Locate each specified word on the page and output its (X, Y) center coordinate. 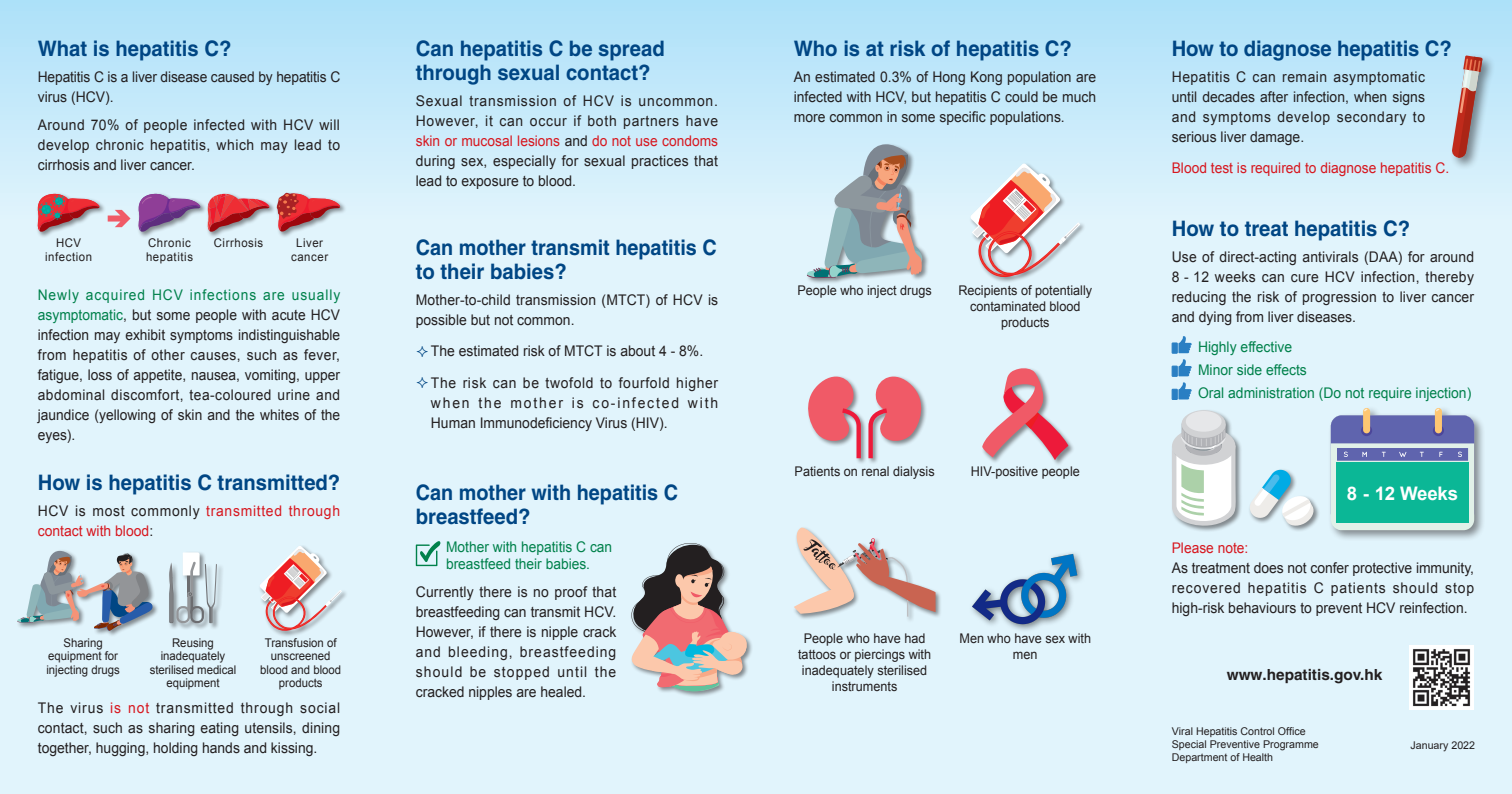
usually (316, 296)
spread (631, 50)
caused (232, 76)
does (1268, 567)
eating (219, 729)
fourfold (643, 382)
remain (1304, 76)
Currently (445, 593)
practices (660, 162)
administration (1271, 392)
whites (279, 415)
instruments (864, 686)
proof (571, 593)
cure (1305, 278)
